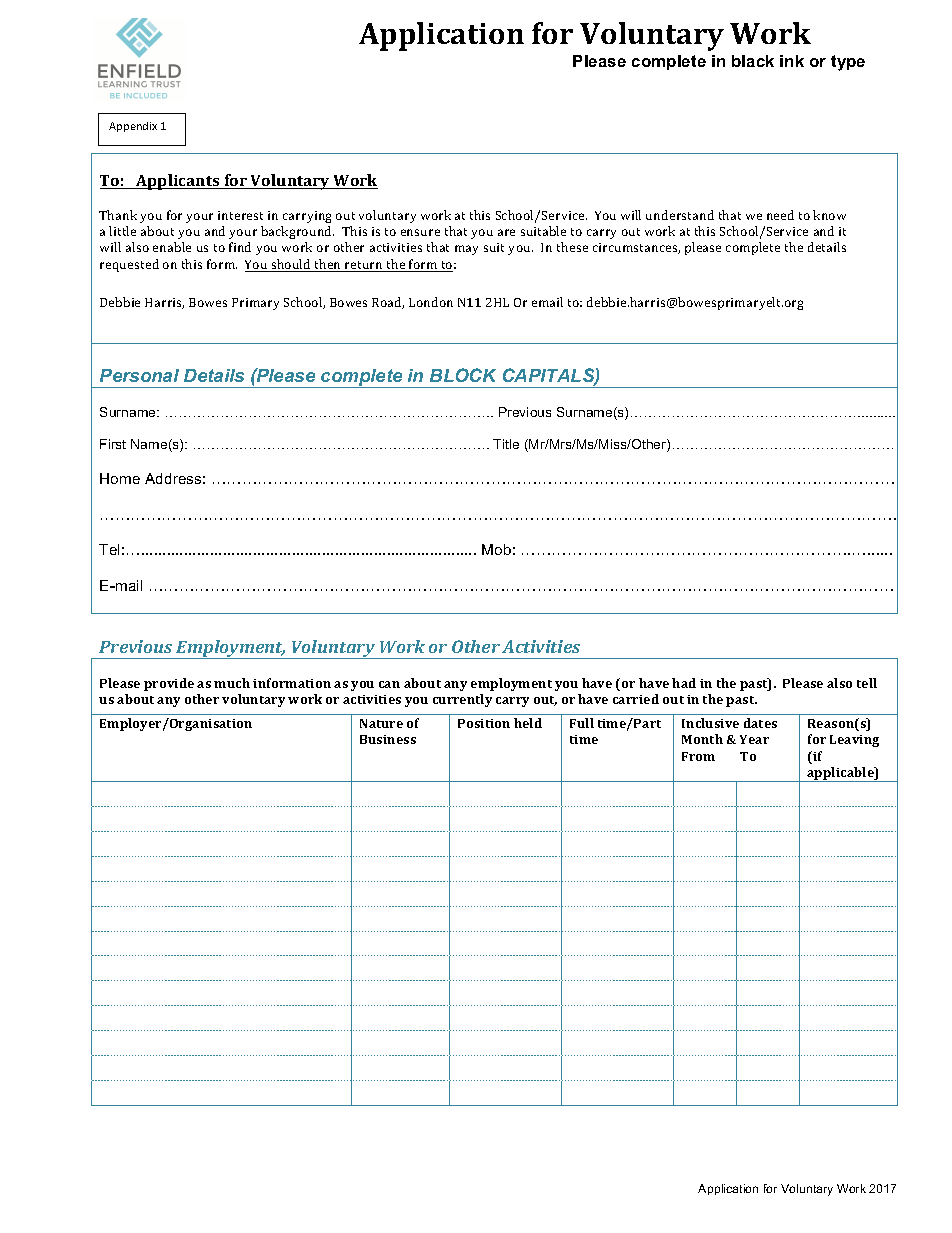 This document has height=1233, width=952. I want to click on had, so click(684, 683).
